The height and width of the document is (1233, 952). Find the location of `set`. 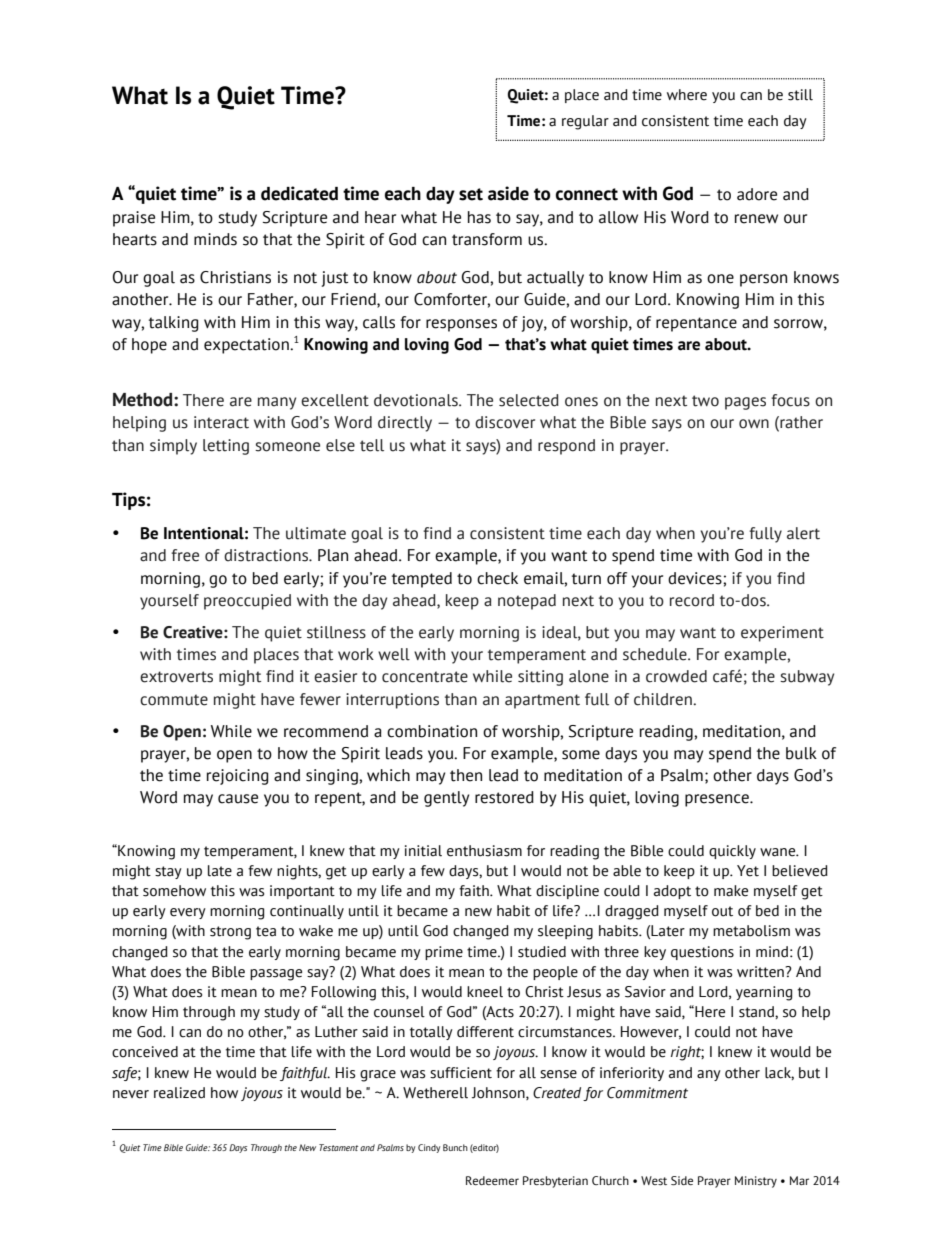

set is located at coordinates (471, 194).
